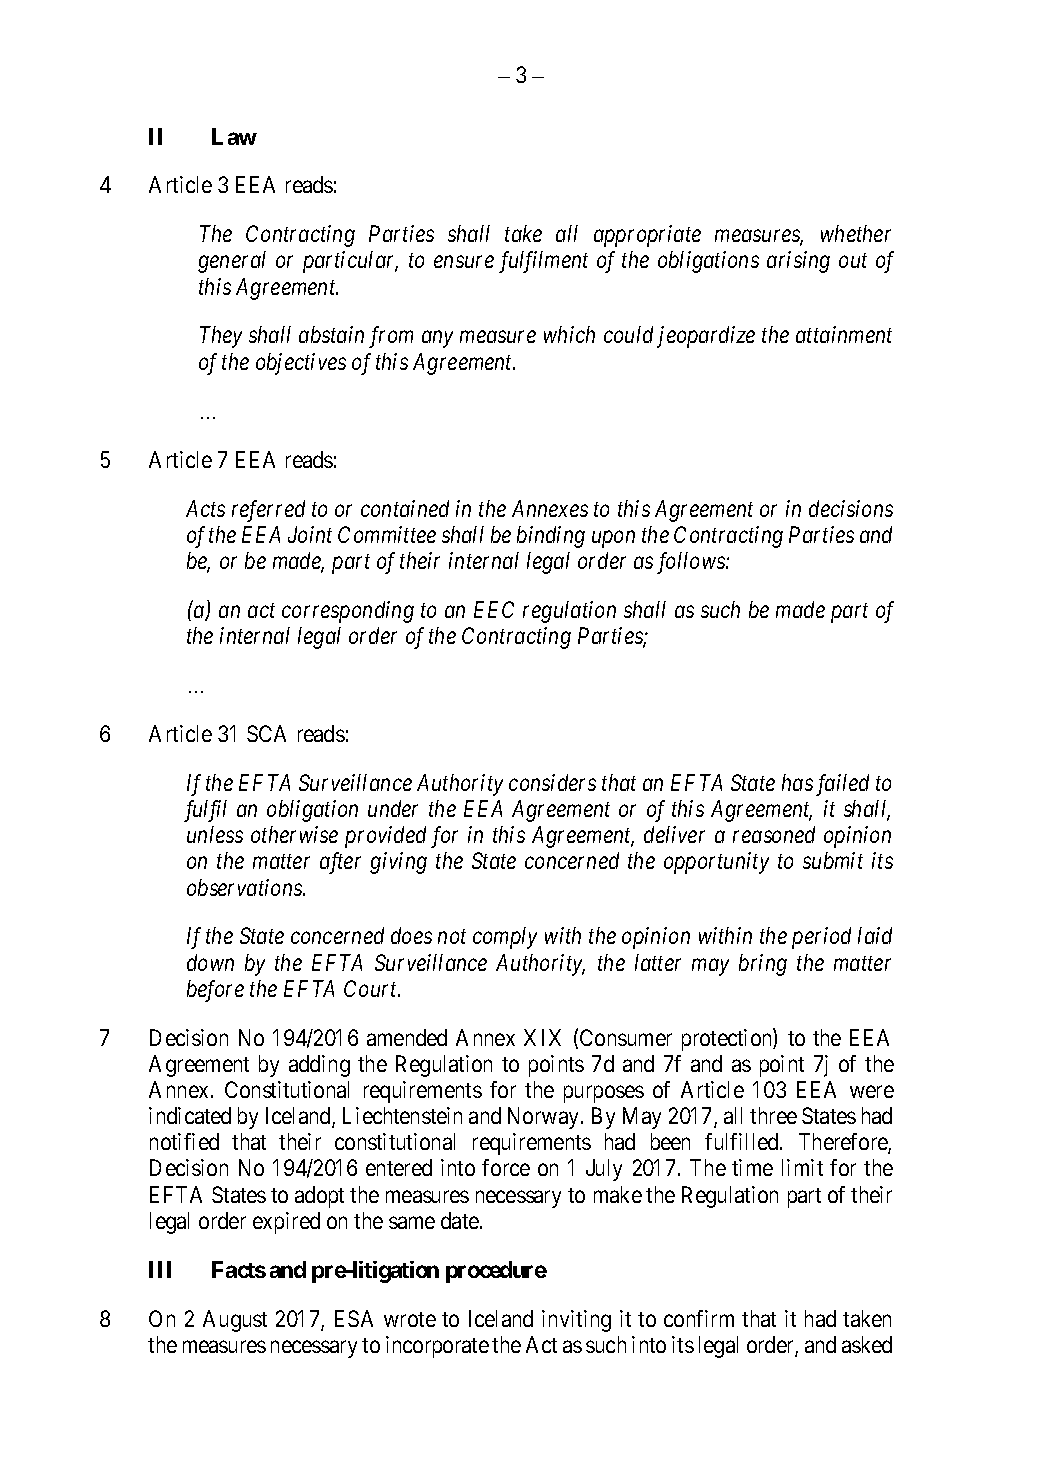 The image size is (1042, 1474). I want to click on follows, so click(692, 563).
